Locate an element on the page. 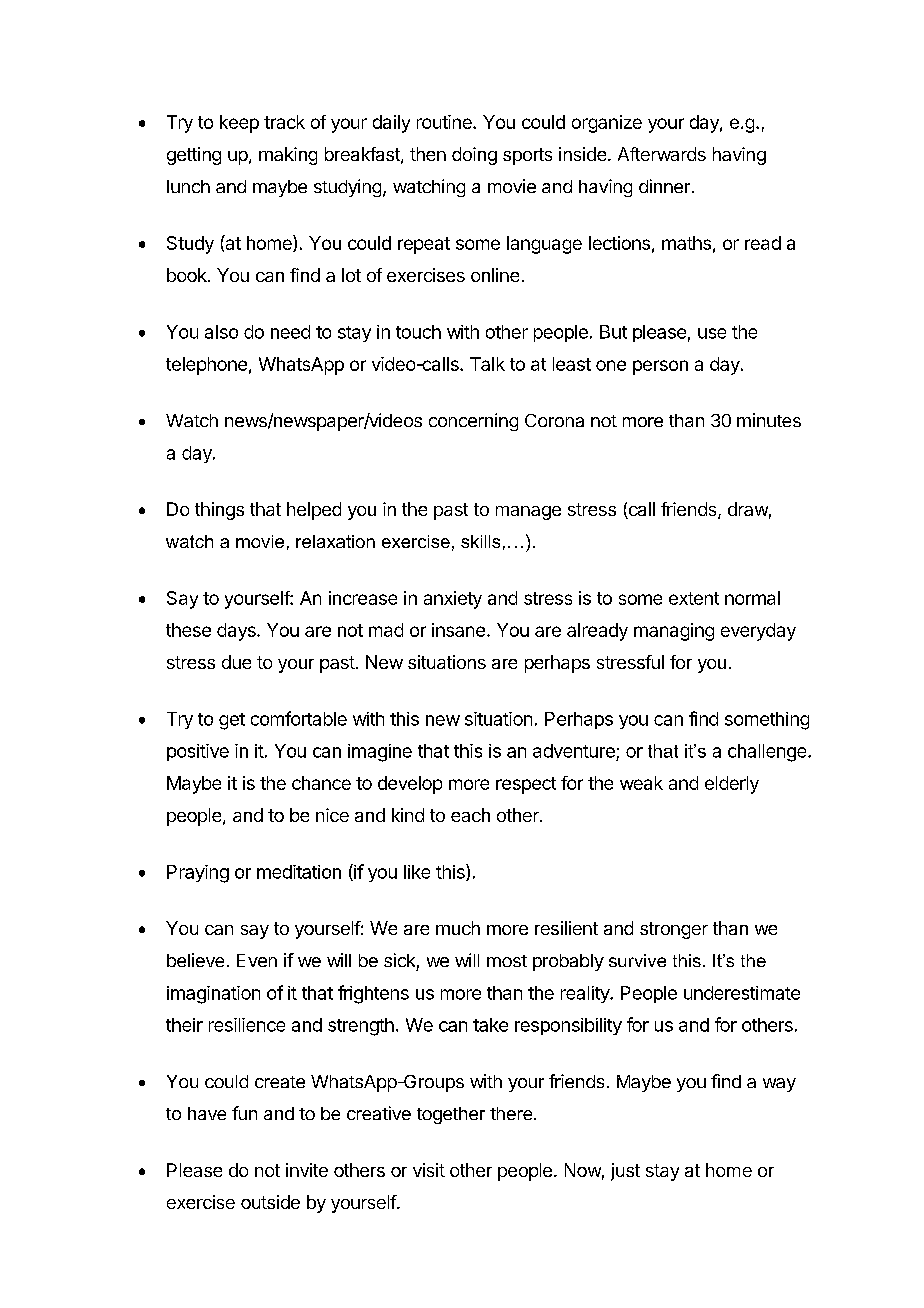  telephone is located at coordinates (206, 366).
